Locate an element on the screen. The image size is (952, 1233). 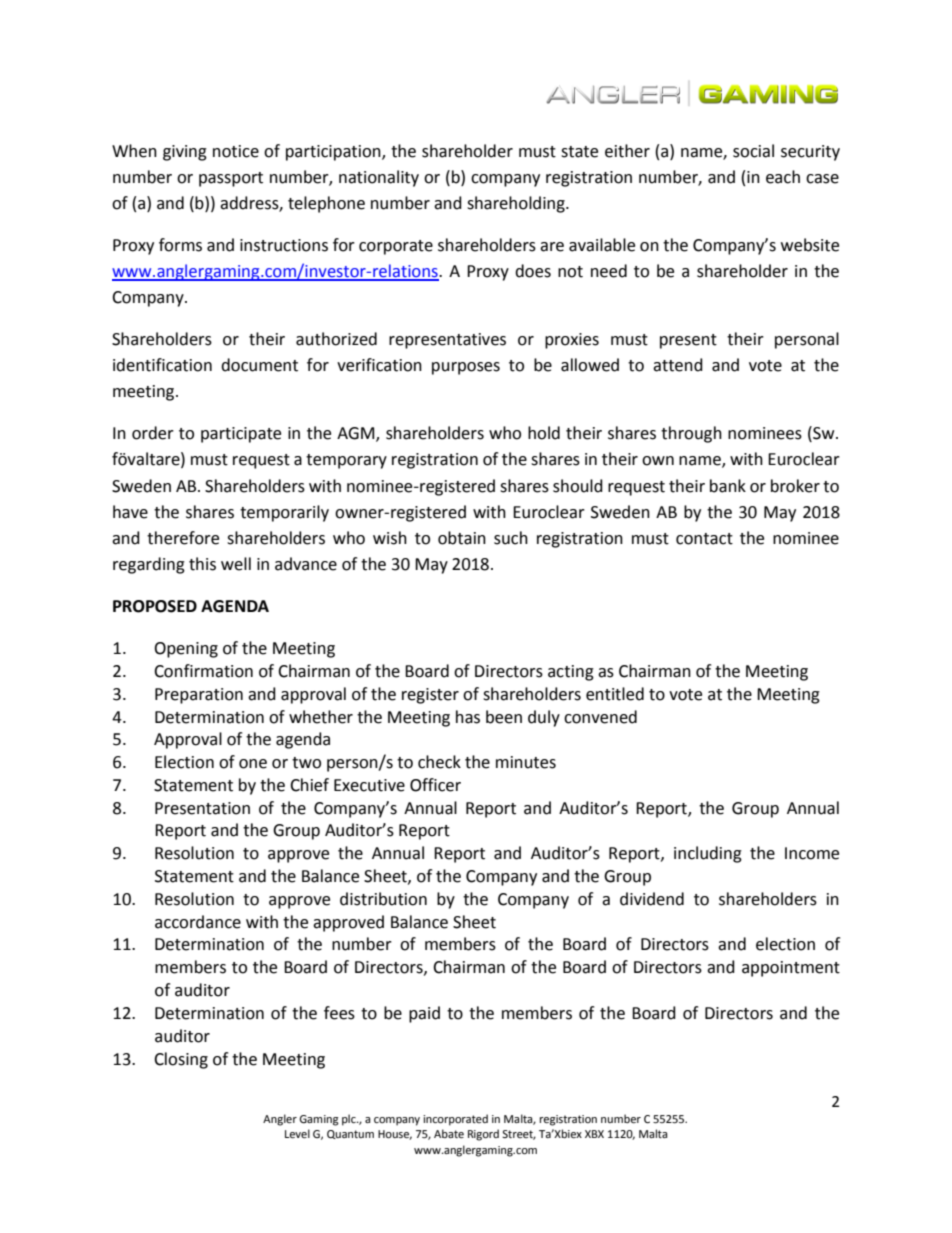
entitled is located at coordinates (615, 694).
